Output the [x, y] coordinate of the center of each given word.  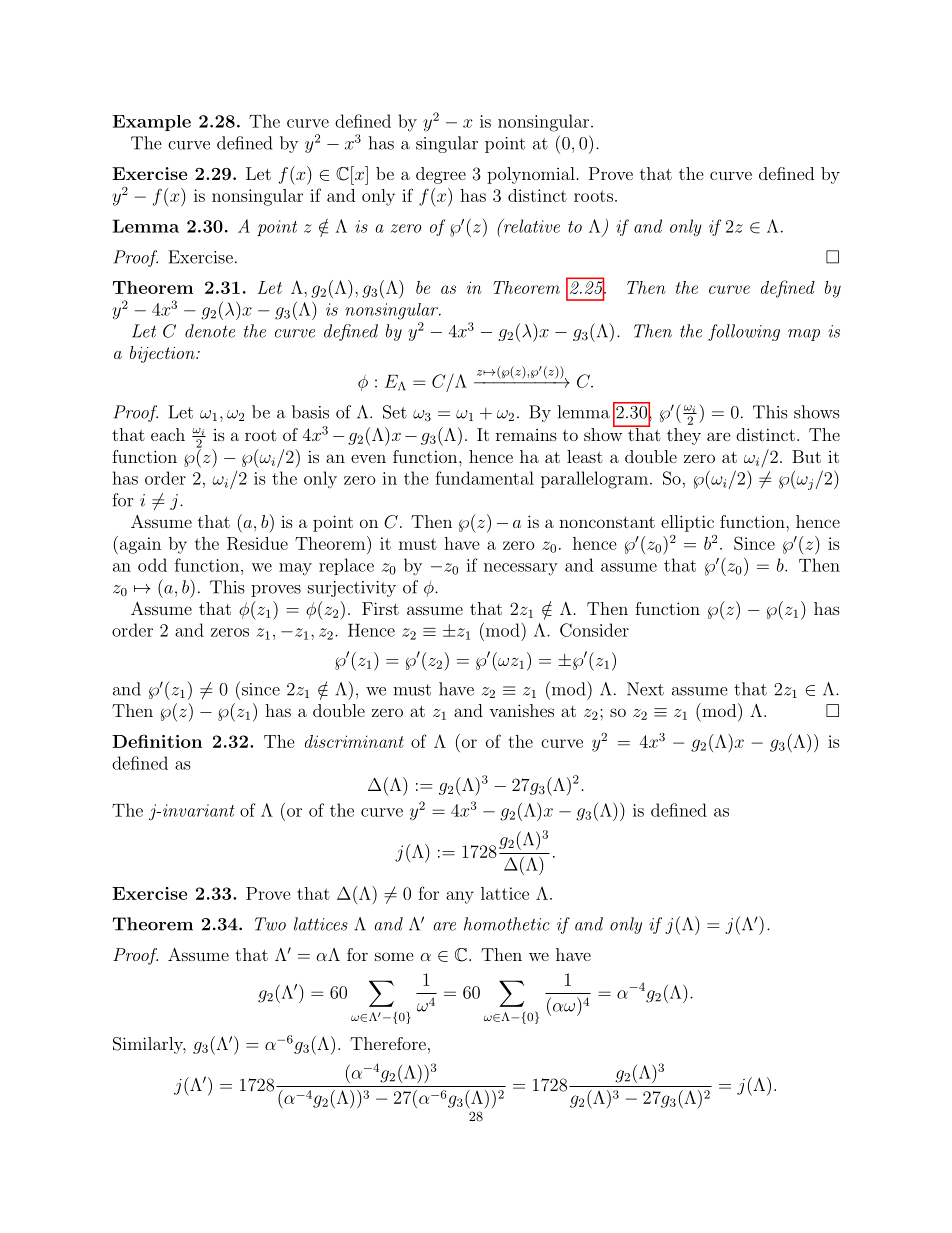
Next [645, 689]
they [684, 436]
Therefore [388, 1043]
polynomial [531, 175]
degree [441, 175]
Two [270, 924]
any [460, 897]
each [168, 434]
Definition [157, 741]
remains [526, 435]
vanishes [521, 710]
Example [152, 123]
